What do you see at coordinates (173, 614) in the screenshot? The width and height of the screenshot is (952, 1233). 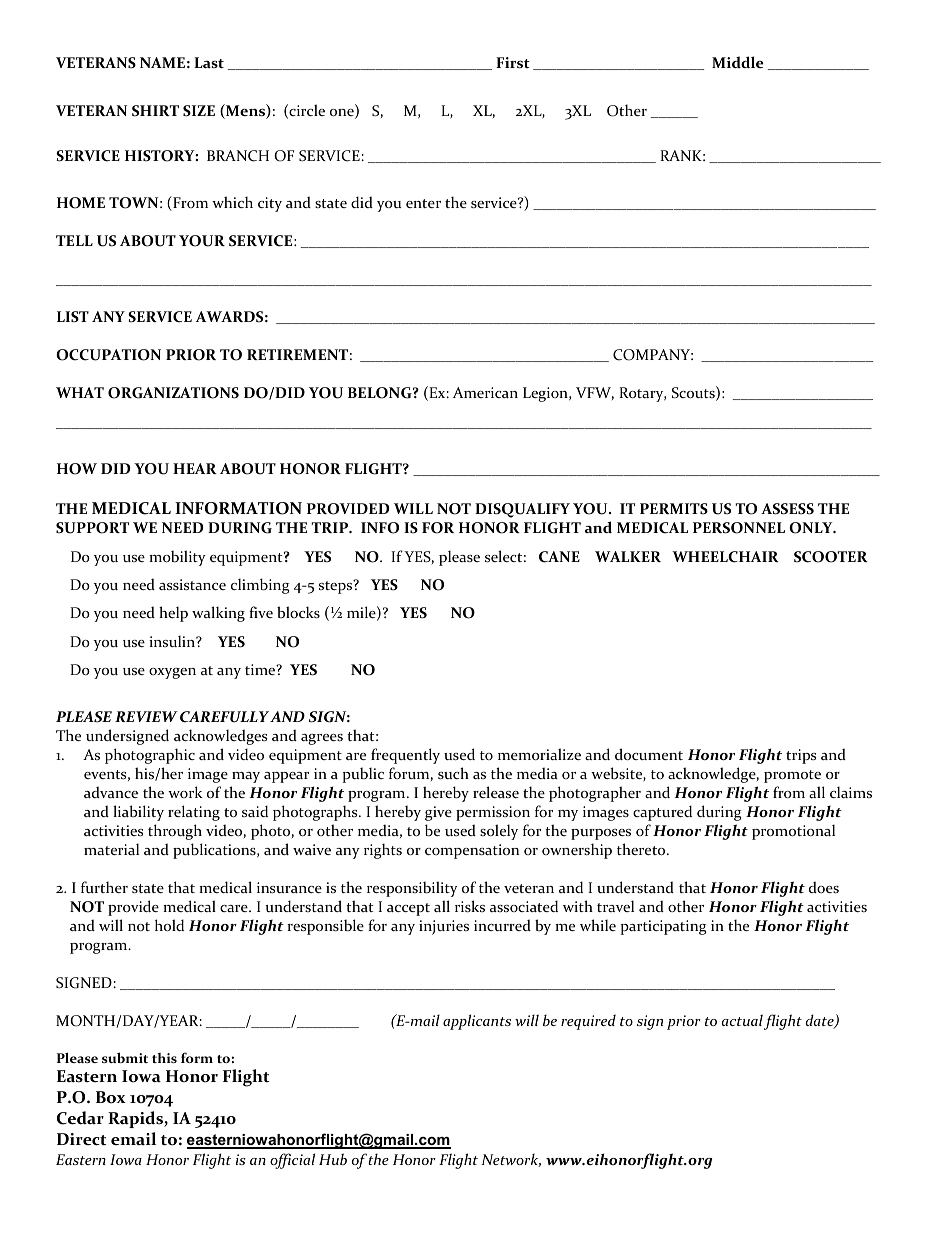 I see `help` at bounding box center [173, 614].
